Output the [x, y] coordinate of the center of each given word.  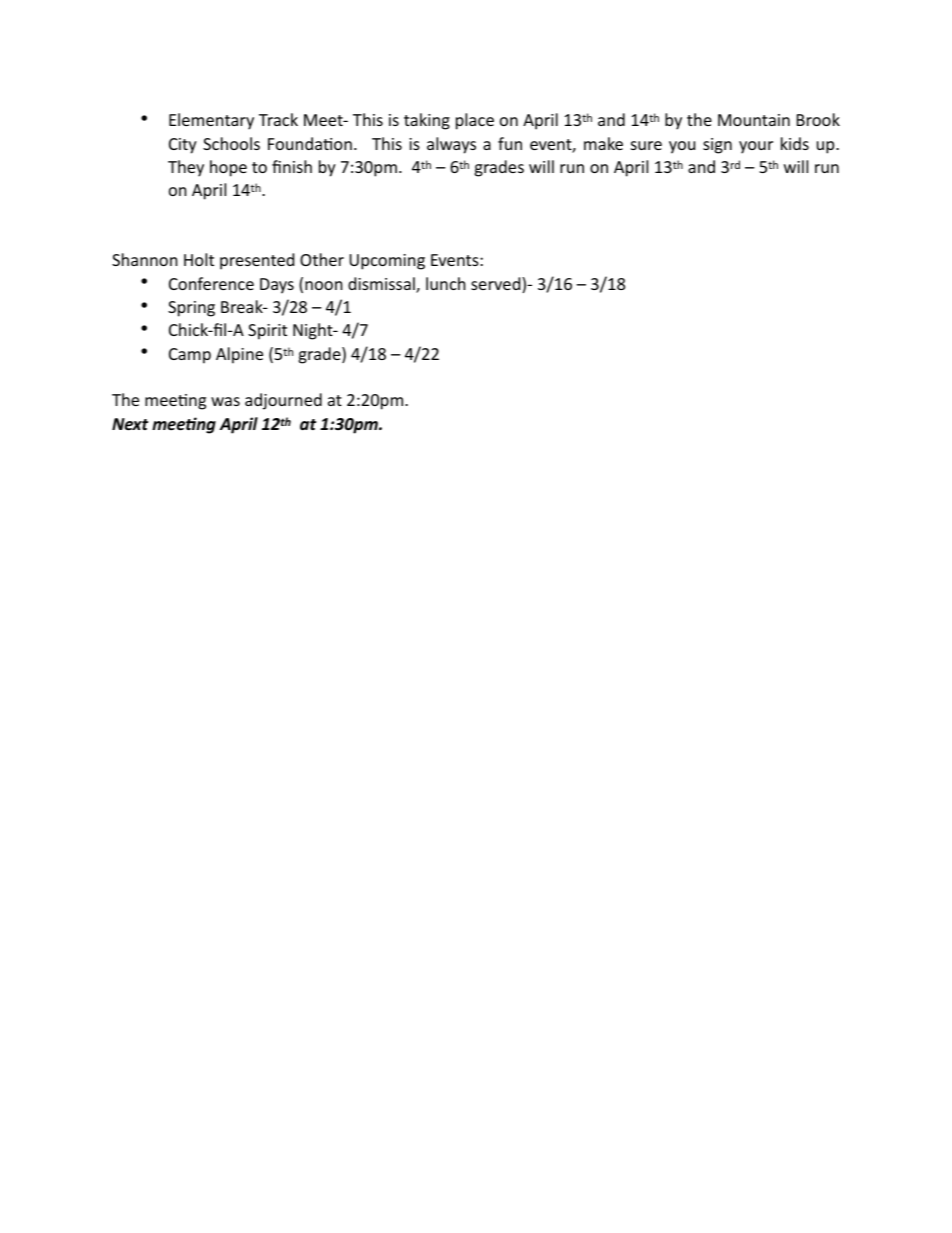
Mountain [754, 120]
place [475, 121]
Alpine [239, 355]
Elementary [211, 121]
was [225, 401]
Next [130, 424]
